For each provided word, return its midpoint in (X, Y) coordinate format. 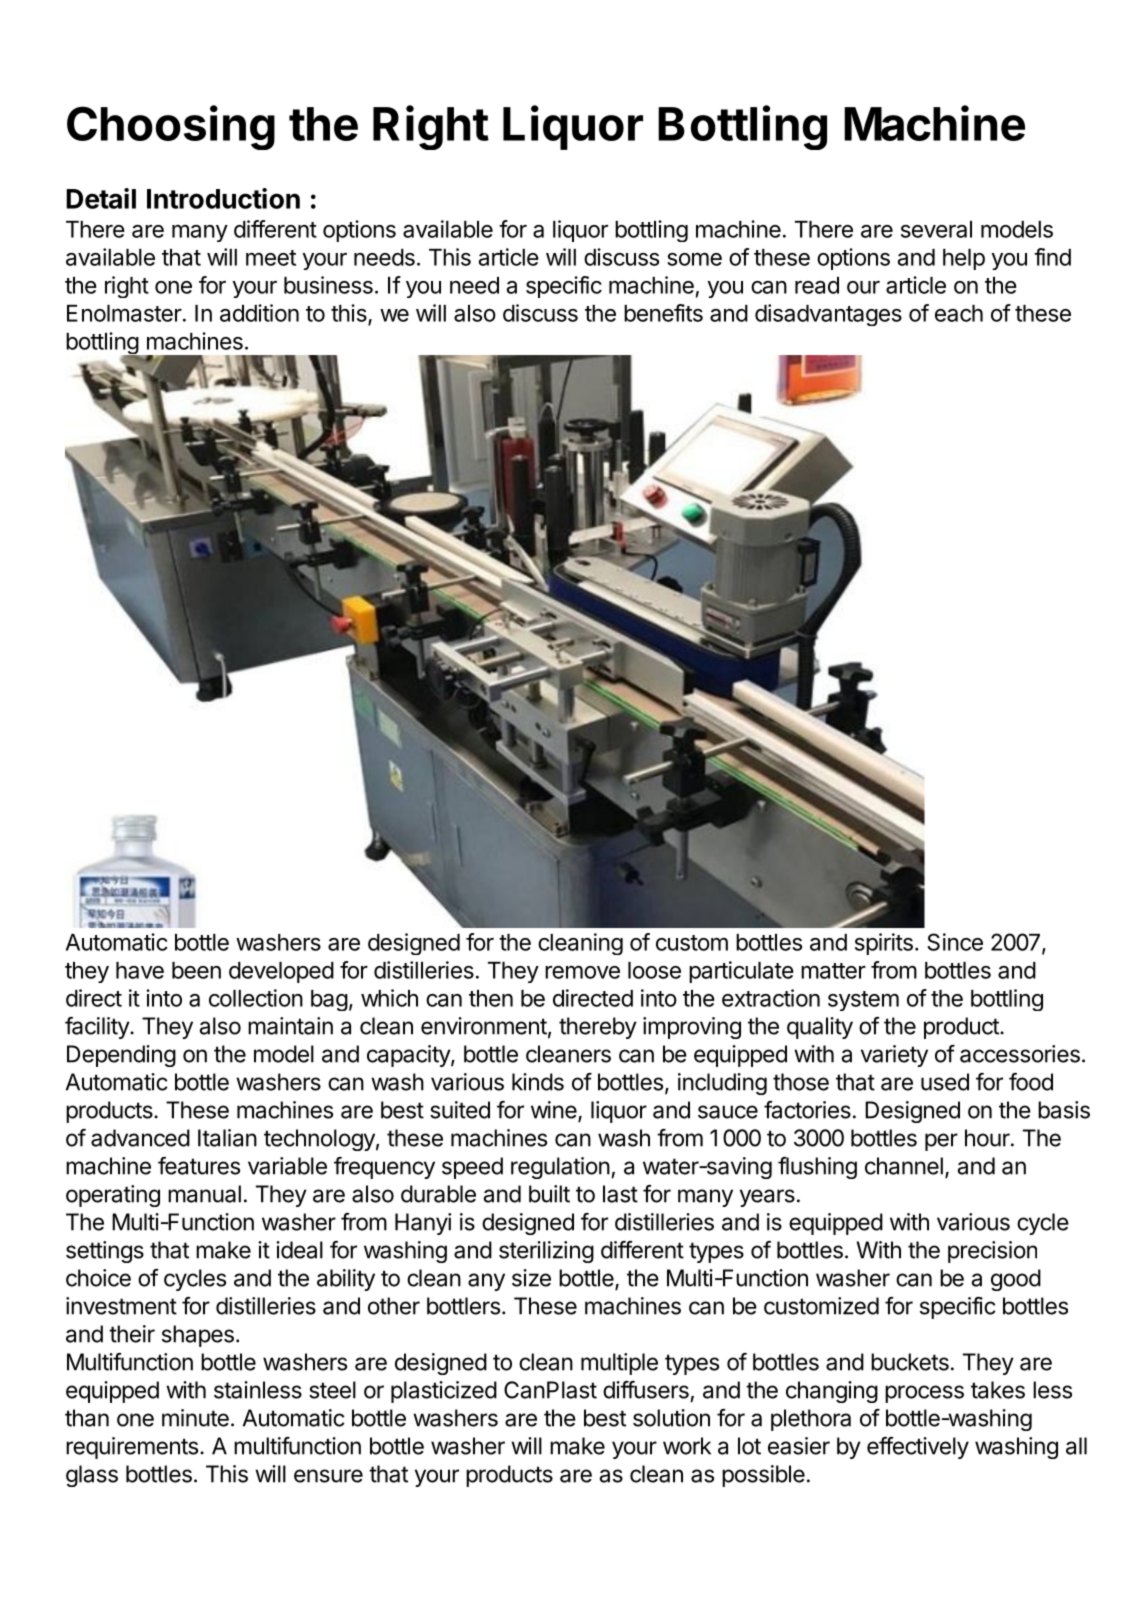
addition (259, 313)
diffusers (646, 1390)
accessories (1020, 1054)
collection (256, 998)
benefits (663, 313)
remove (582, 972)
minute (195, 1418)
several (936, 229)
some (694, 259)
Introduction (223, 198)
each (959, 313)
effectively (918, 1448)
